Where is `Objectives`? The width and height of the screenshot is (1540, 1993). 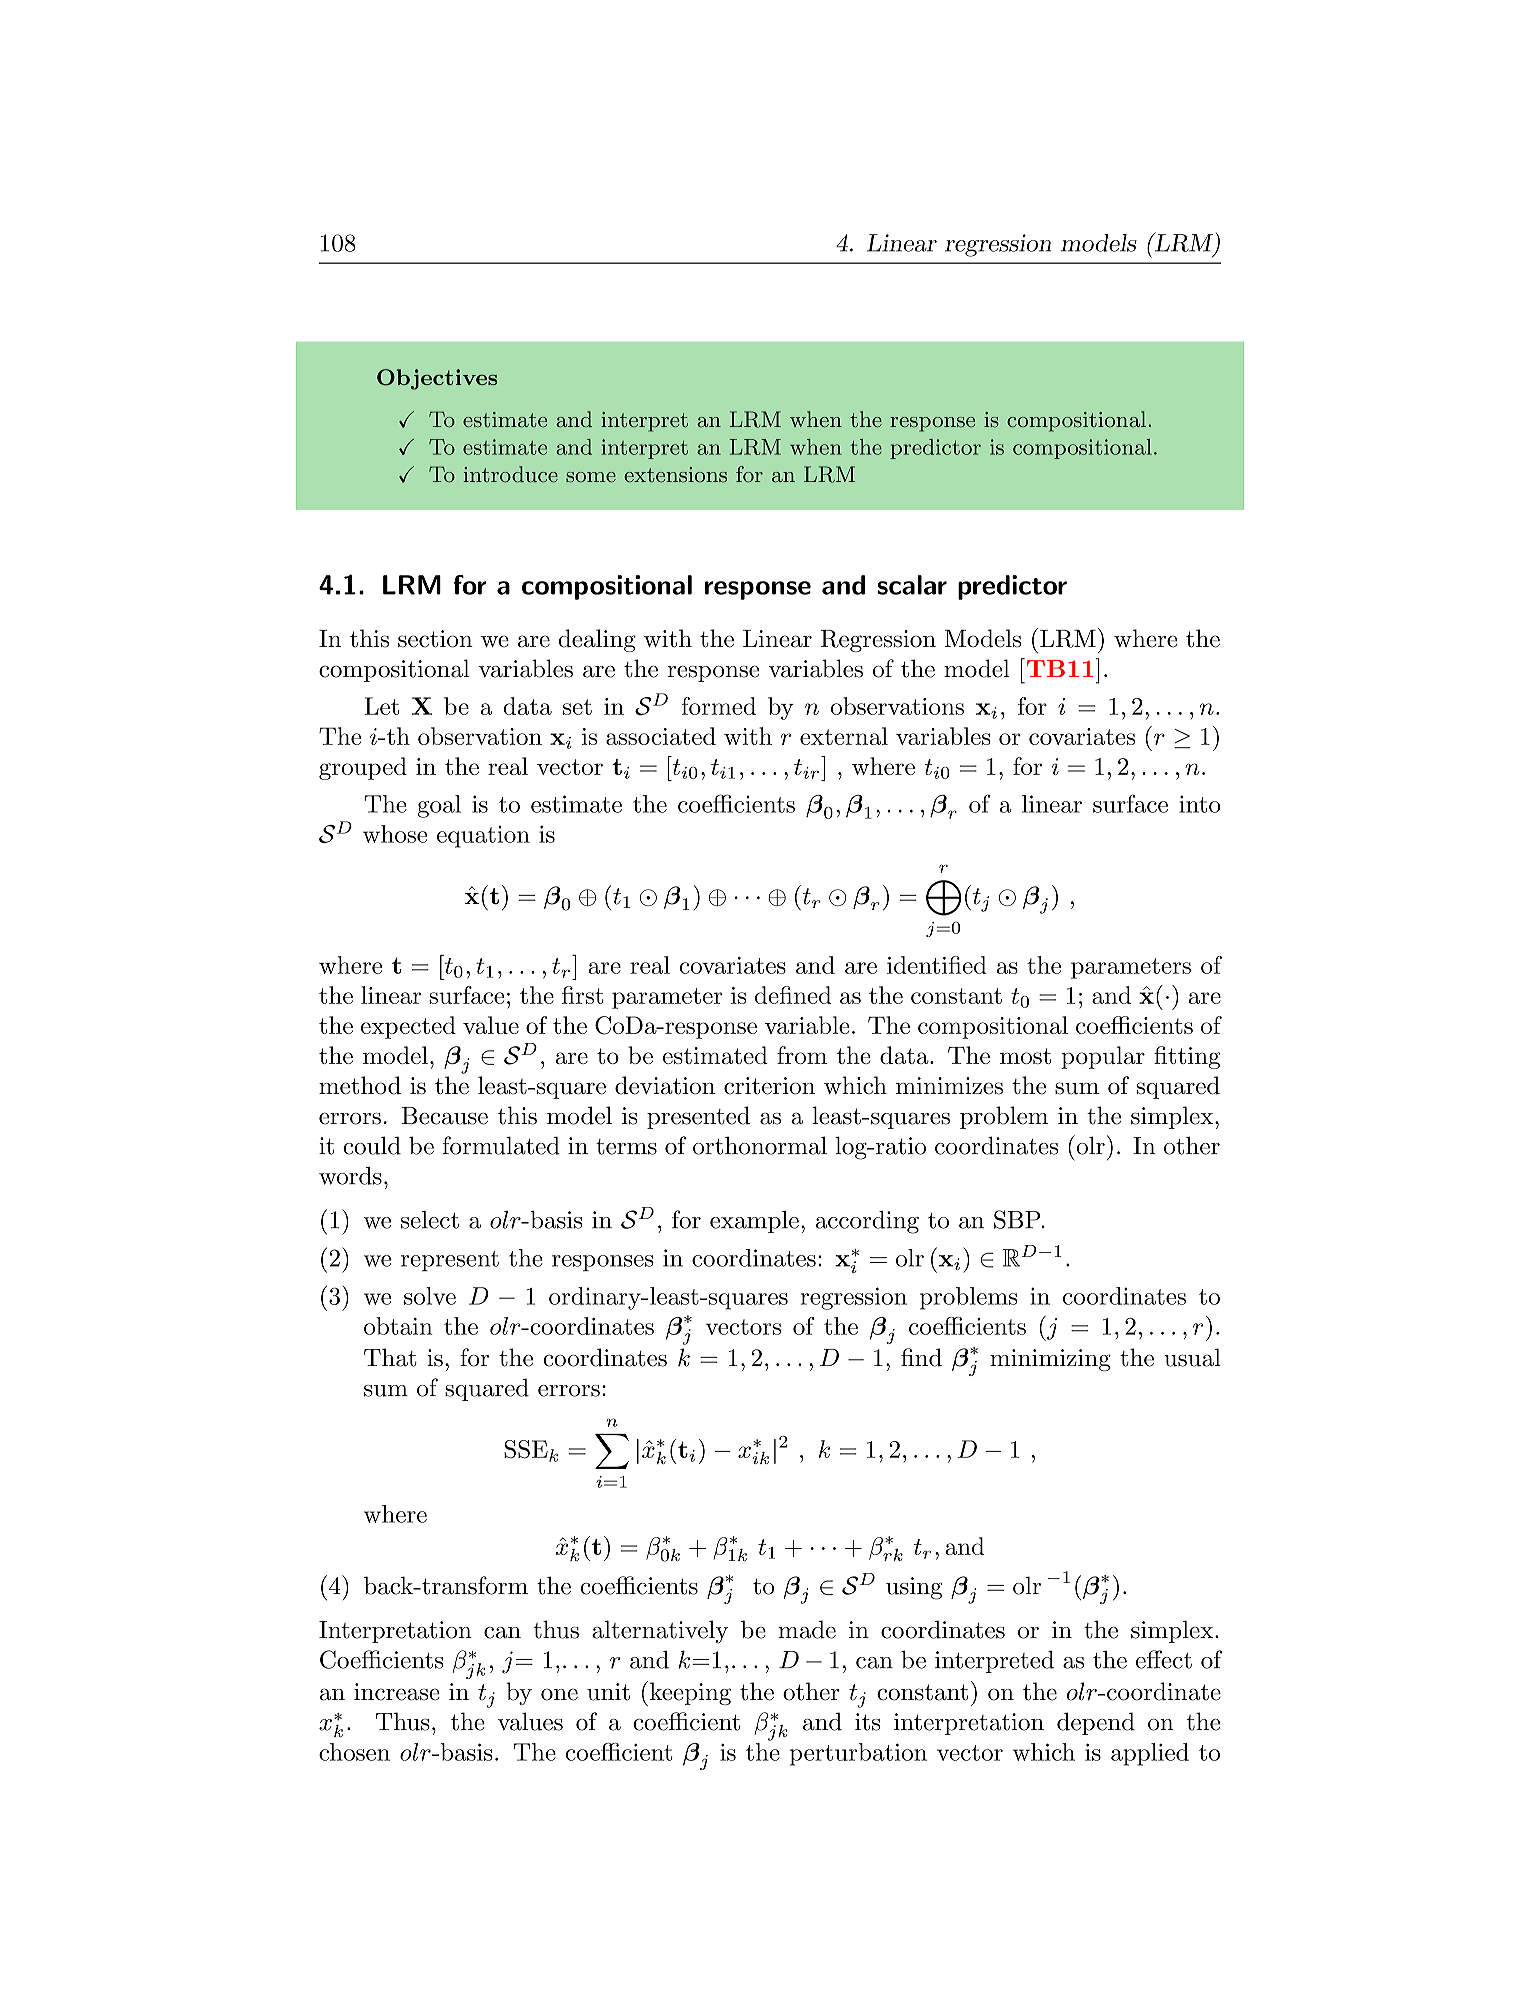
Objectives is located at coordinates (437, 379).
